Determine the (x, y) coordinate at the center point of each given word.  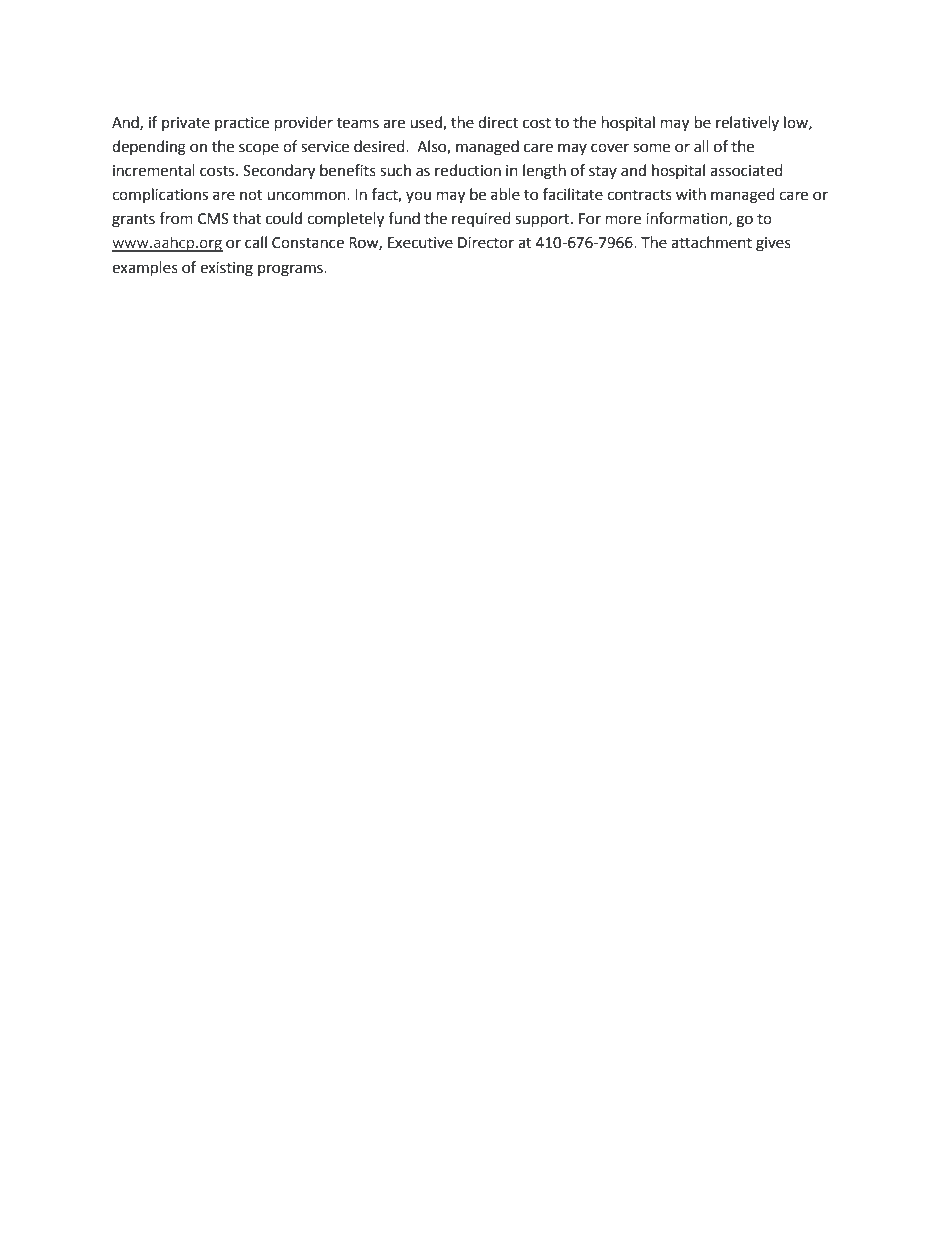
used (427, 123)
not (251, 195)
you (418, 197)
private (186, 124)
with (691, 194)
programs (291, 270)
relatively (747, 123)
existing (226, 269)
